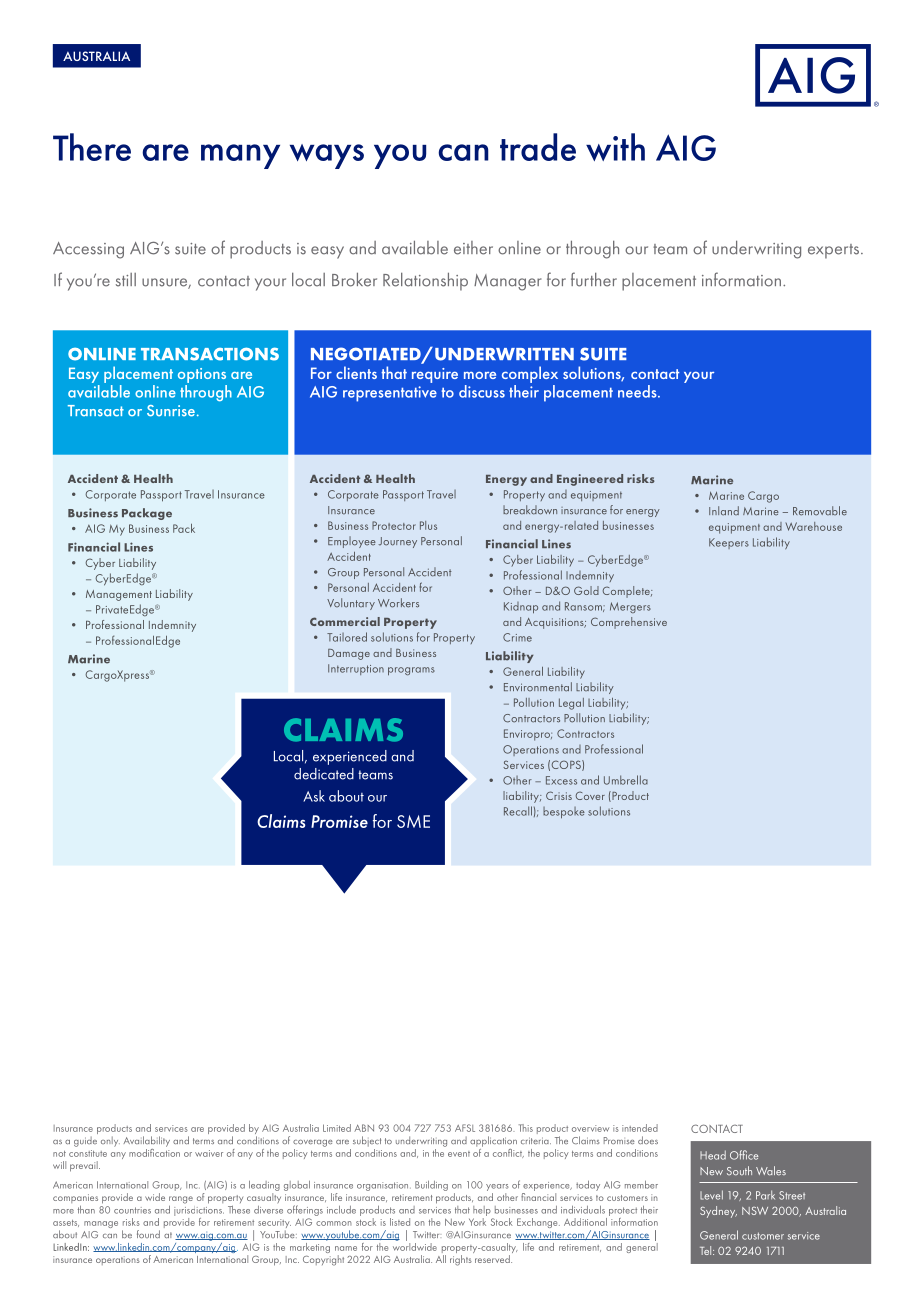 This screenshot has height=1308, width=924. I want to click on Ask, so click(314, 796).
